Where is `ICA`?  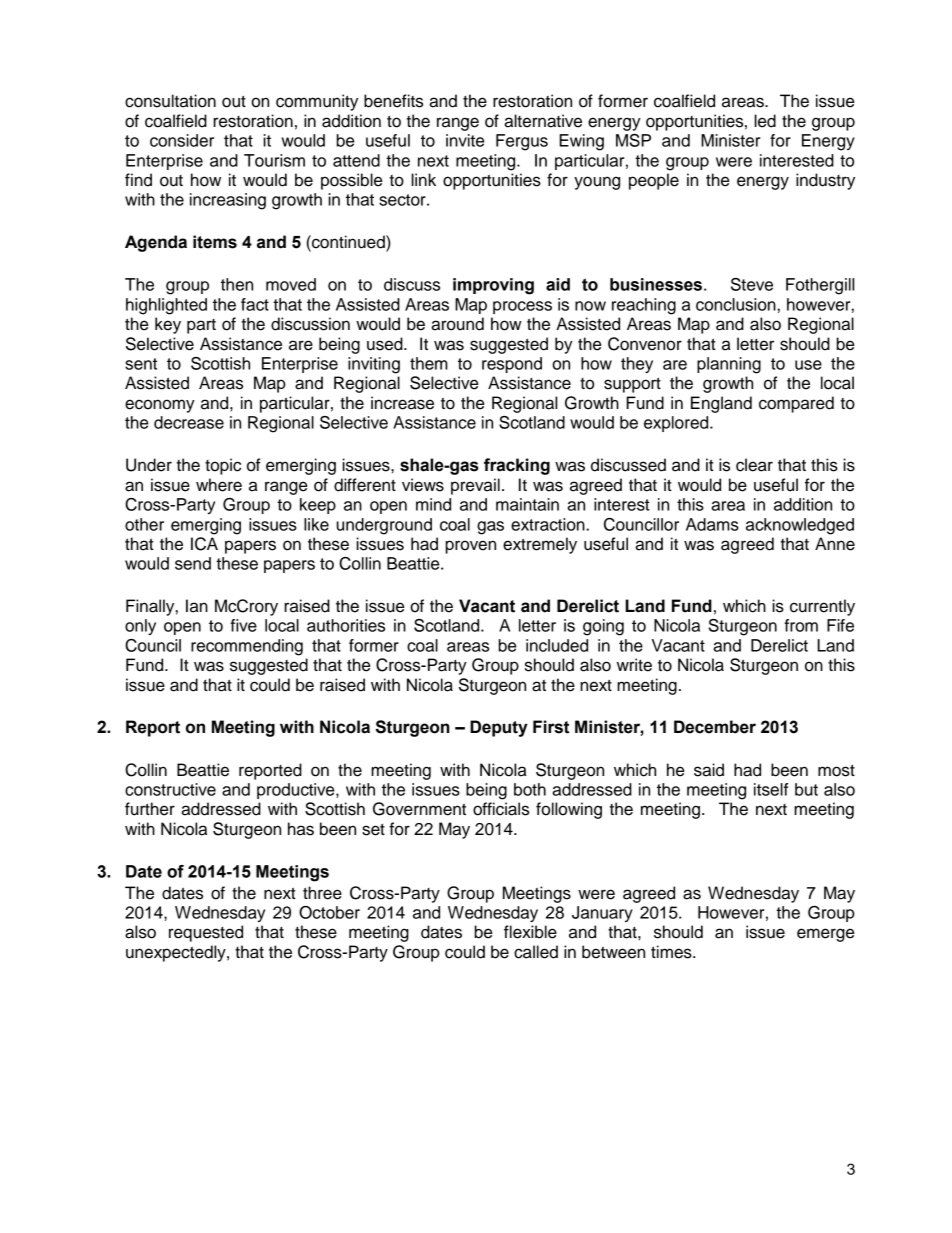
ICA is located at coordinates (204, 544).
